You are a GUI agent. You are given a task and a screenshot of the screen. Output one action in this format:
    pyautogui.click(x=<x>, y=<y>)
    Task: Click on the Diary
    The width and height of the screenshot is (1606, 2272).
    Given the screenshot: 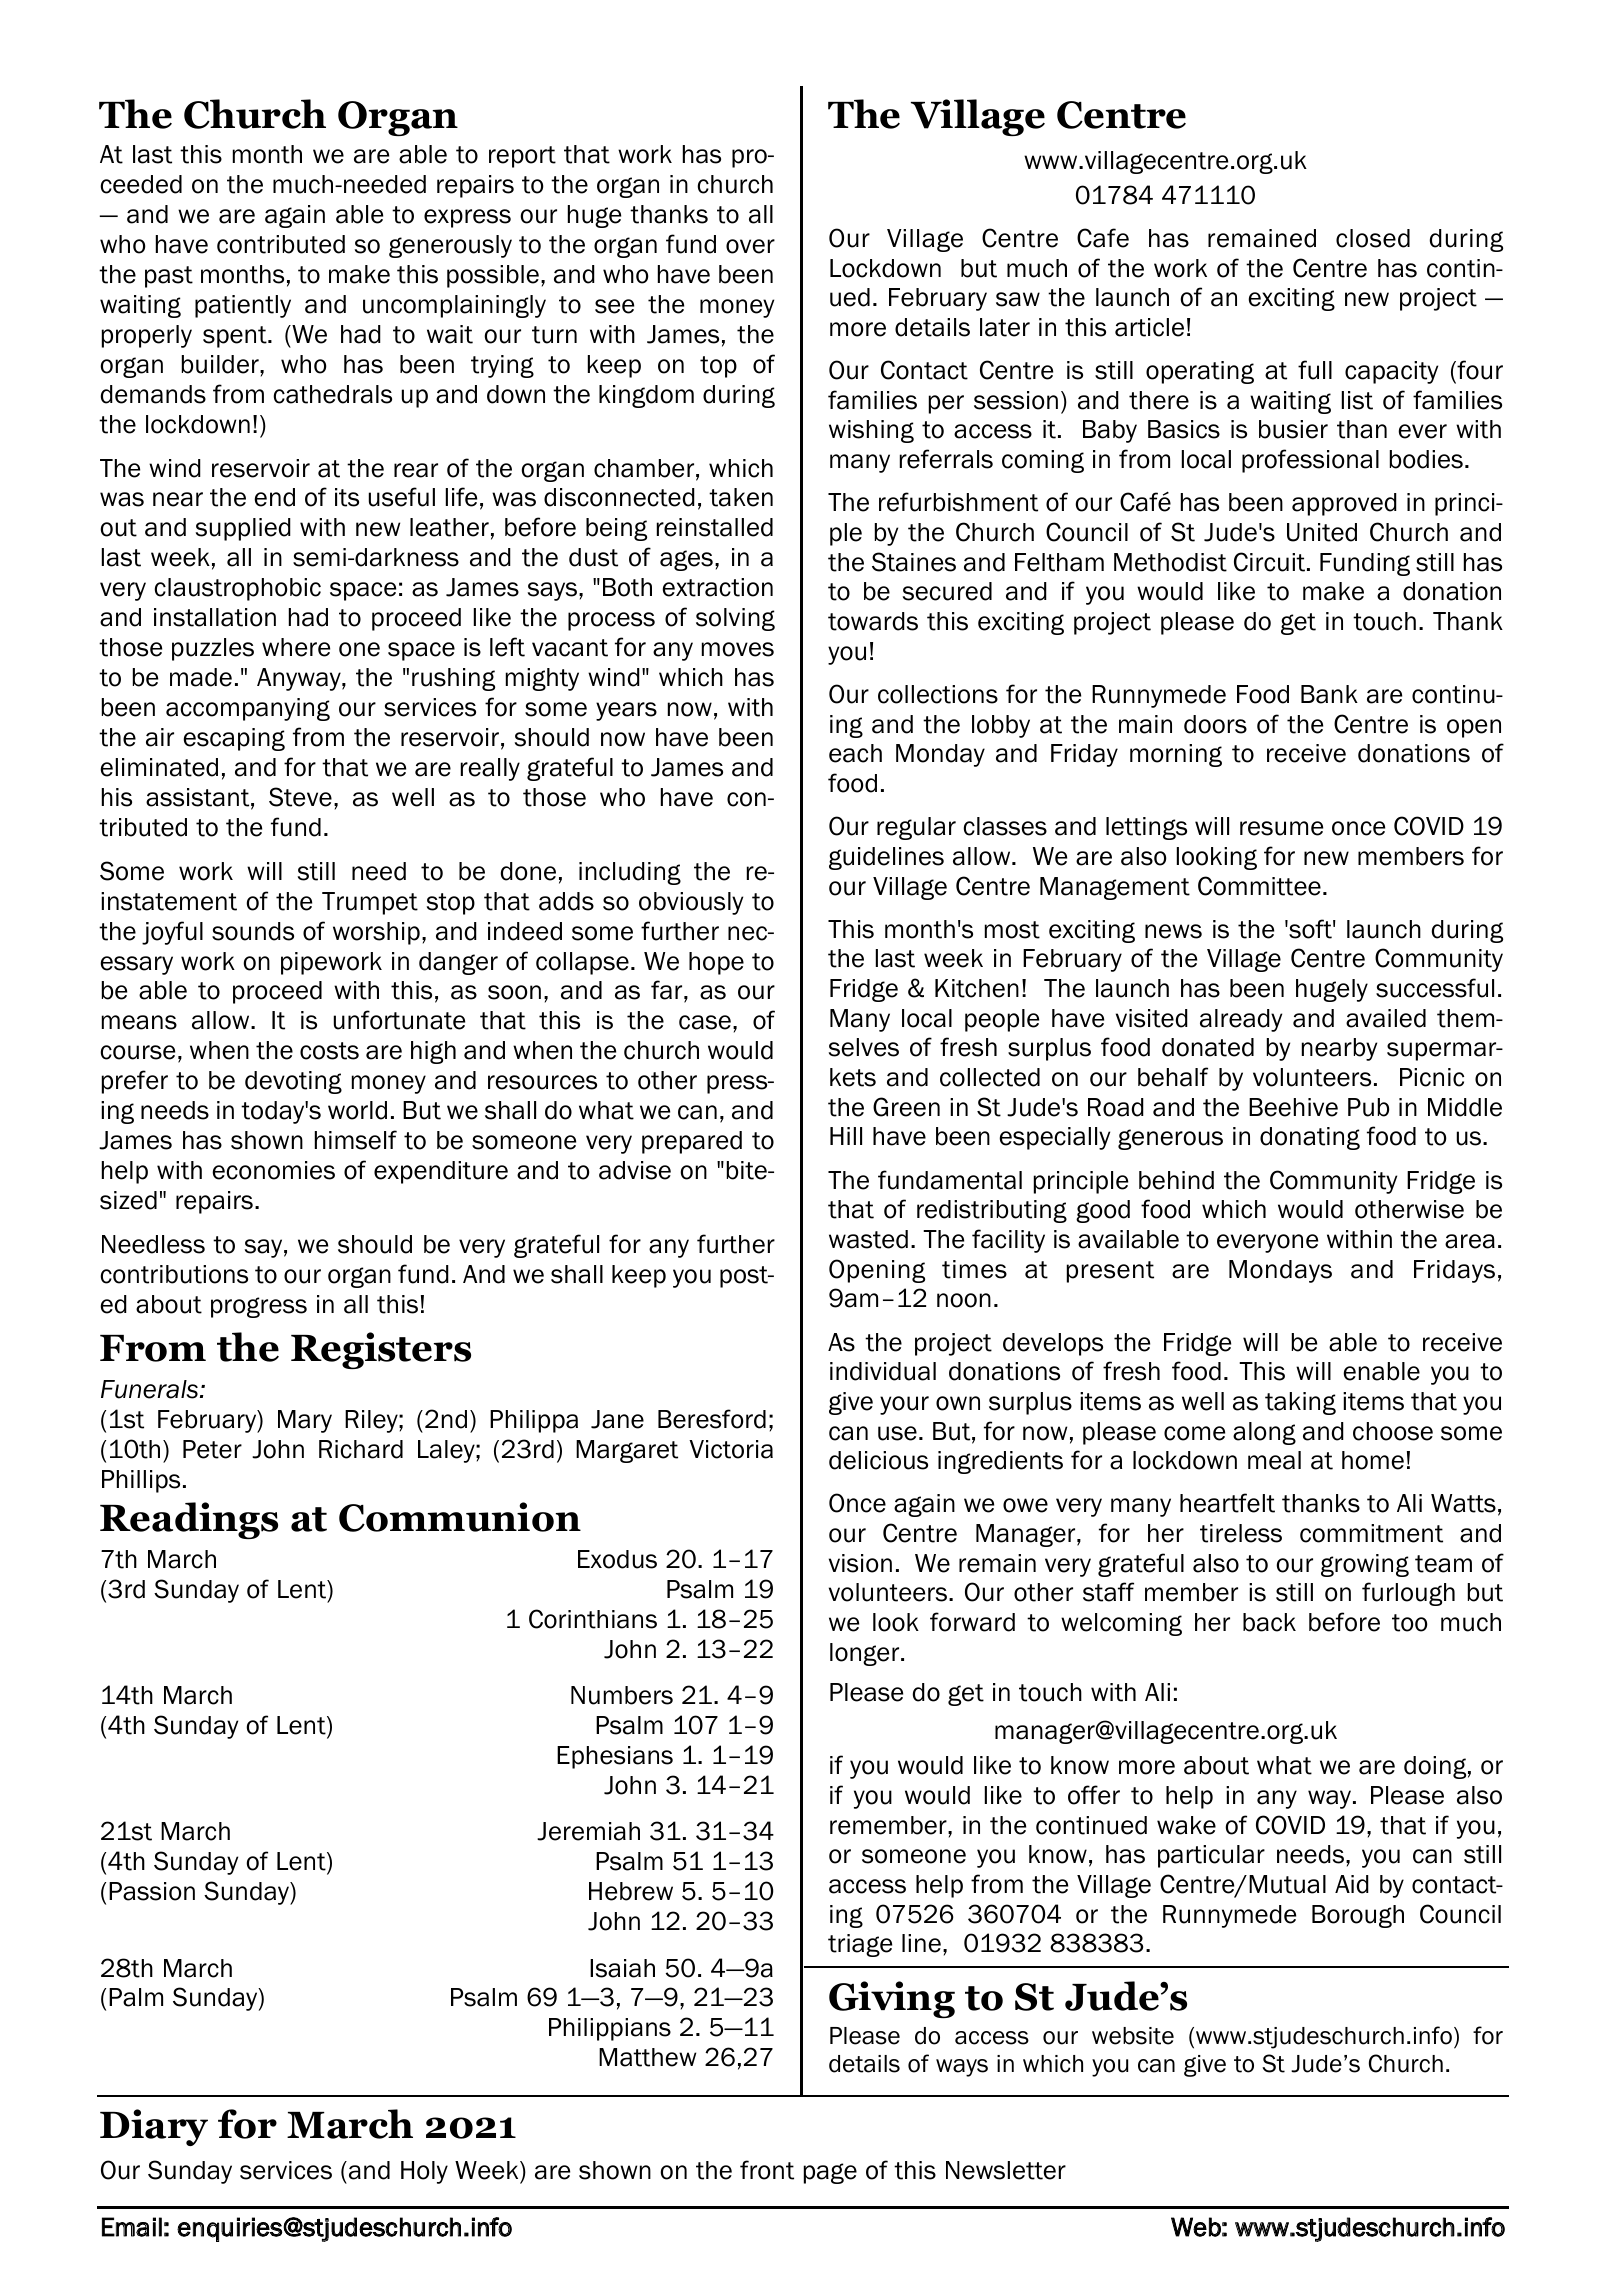 What is the action you would take?
    pyautogui.click(x=154, y=2127)
